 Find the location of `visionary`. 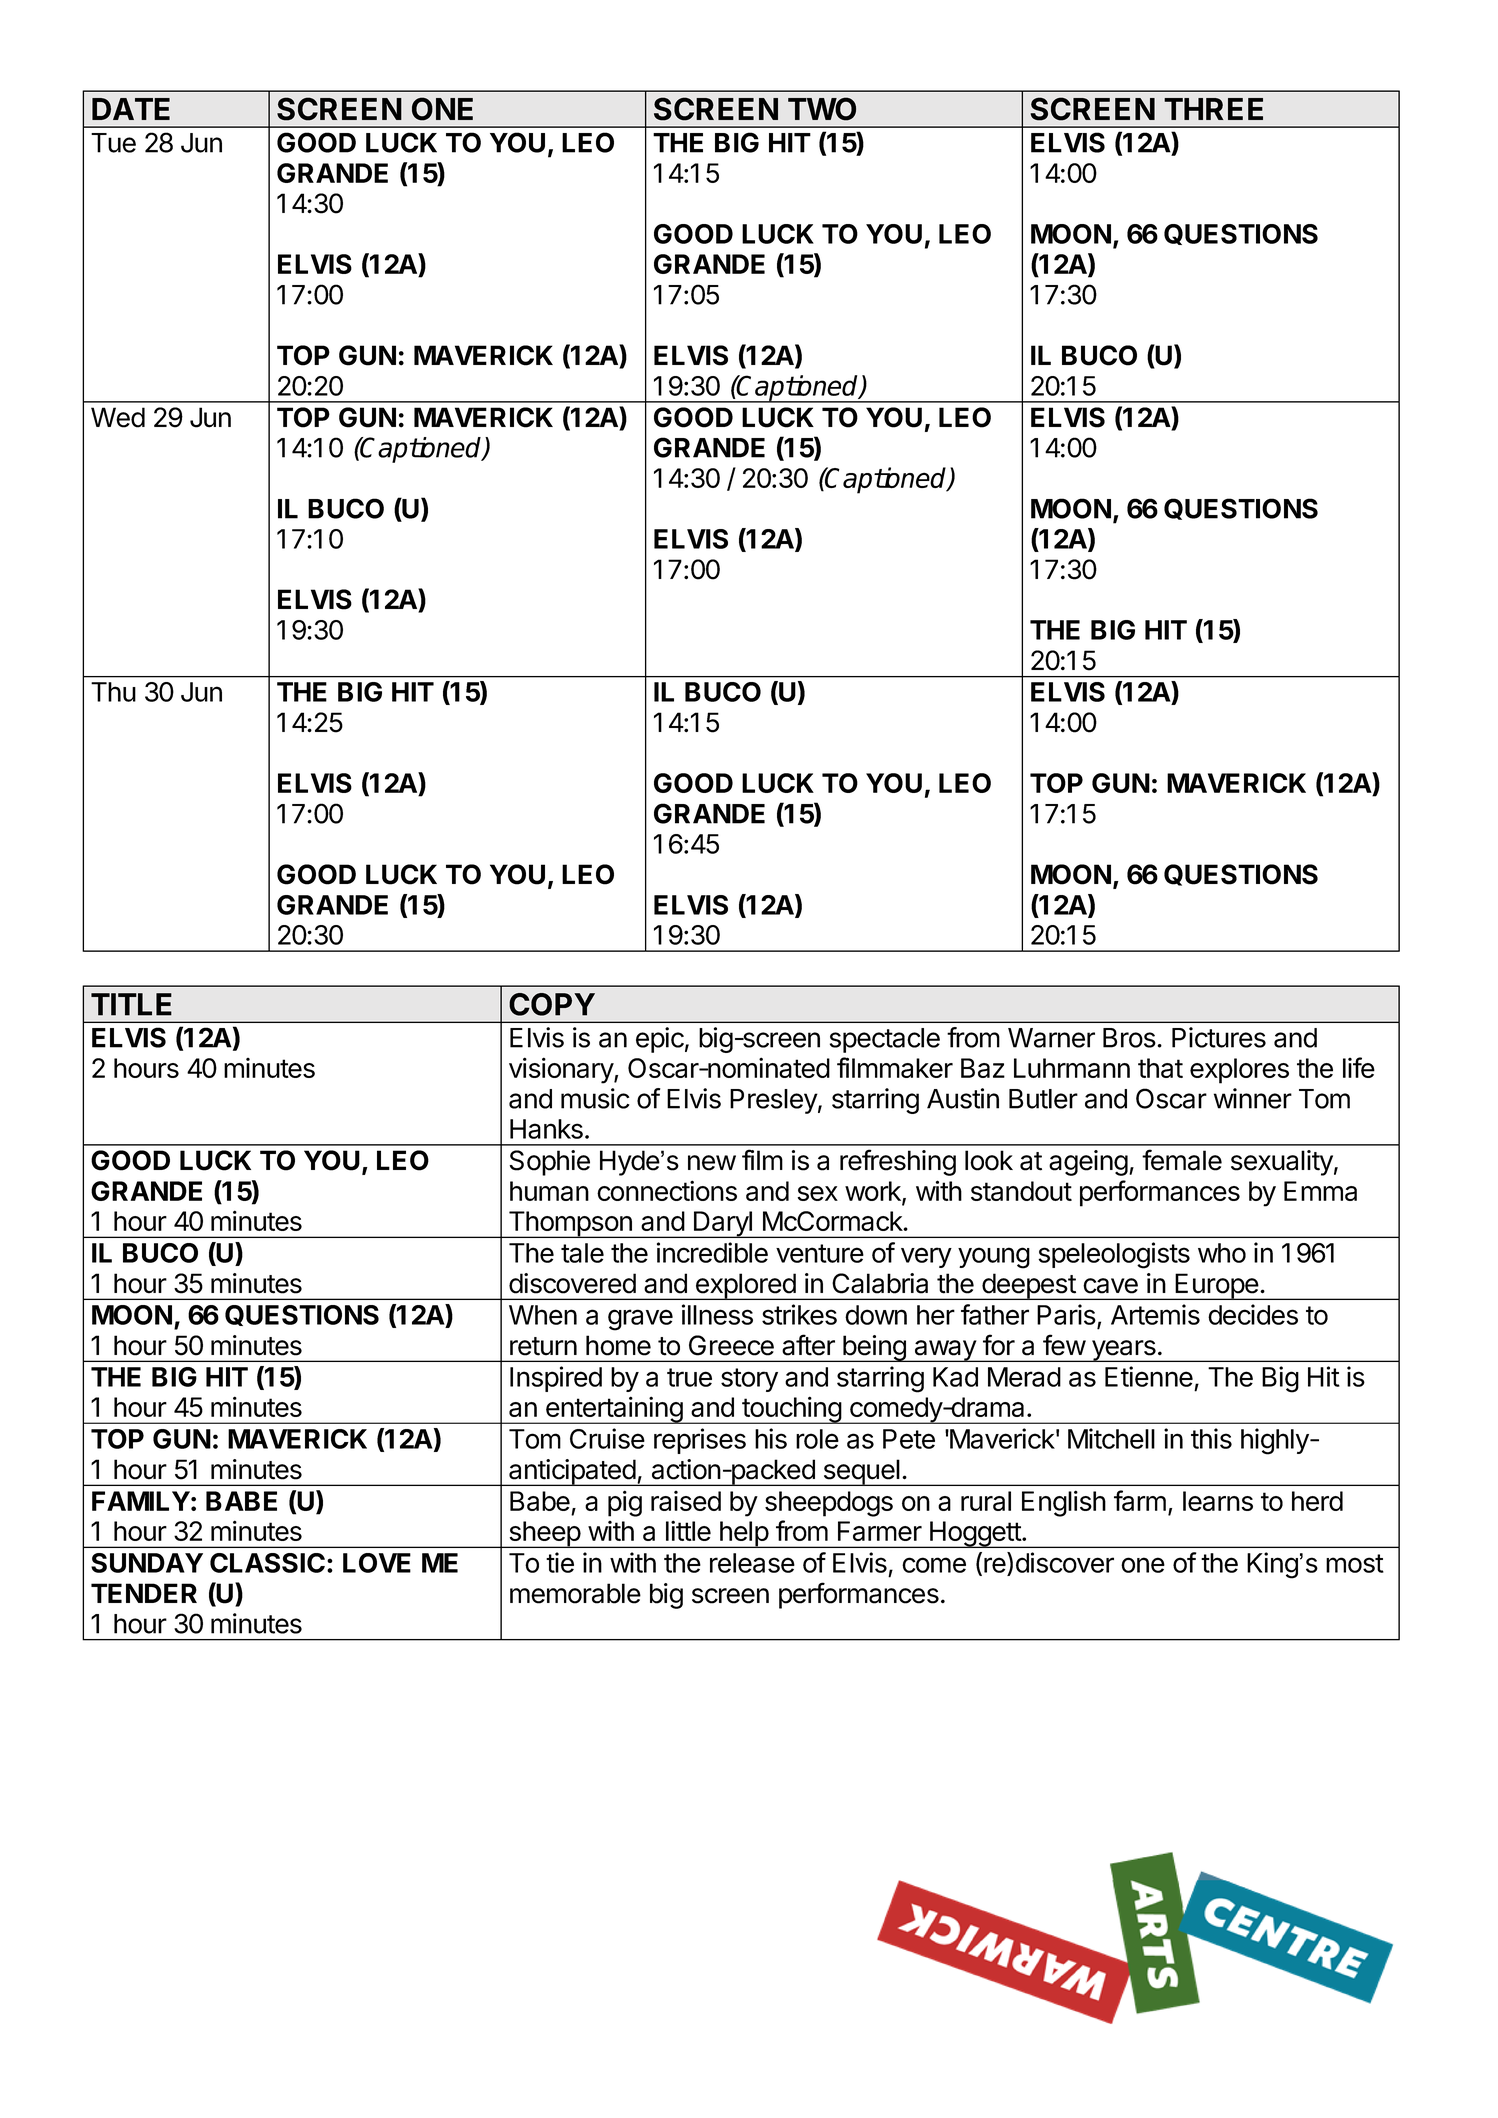

visionary is located at coordinates (562, 1070).
